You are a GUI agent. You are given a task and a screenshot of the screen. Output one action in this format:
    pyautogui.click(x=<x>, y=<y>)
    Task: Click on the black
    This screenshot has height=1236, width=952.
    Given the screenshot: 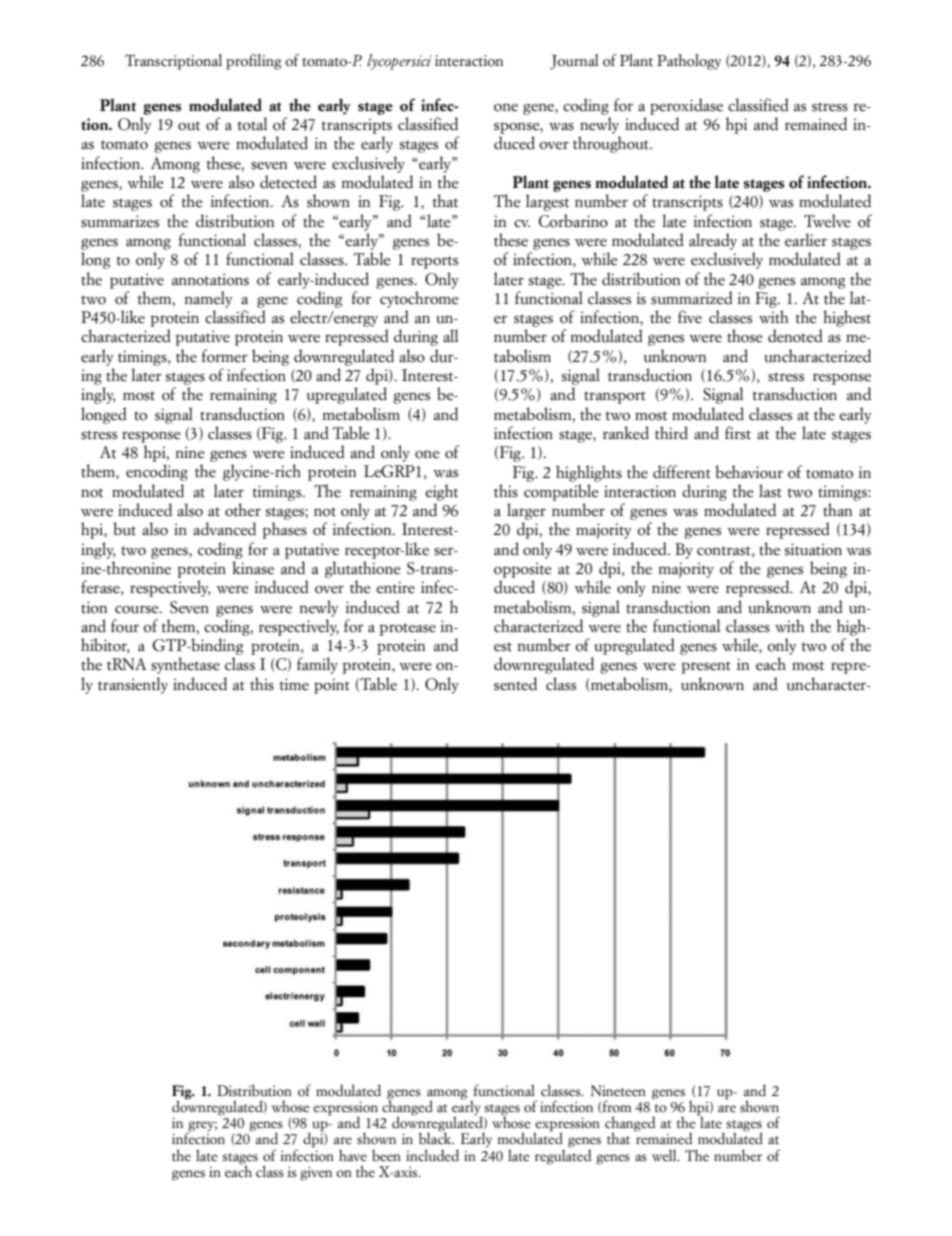 What is the action you would take?
    pyautogui.click(x=436, y=1138)
